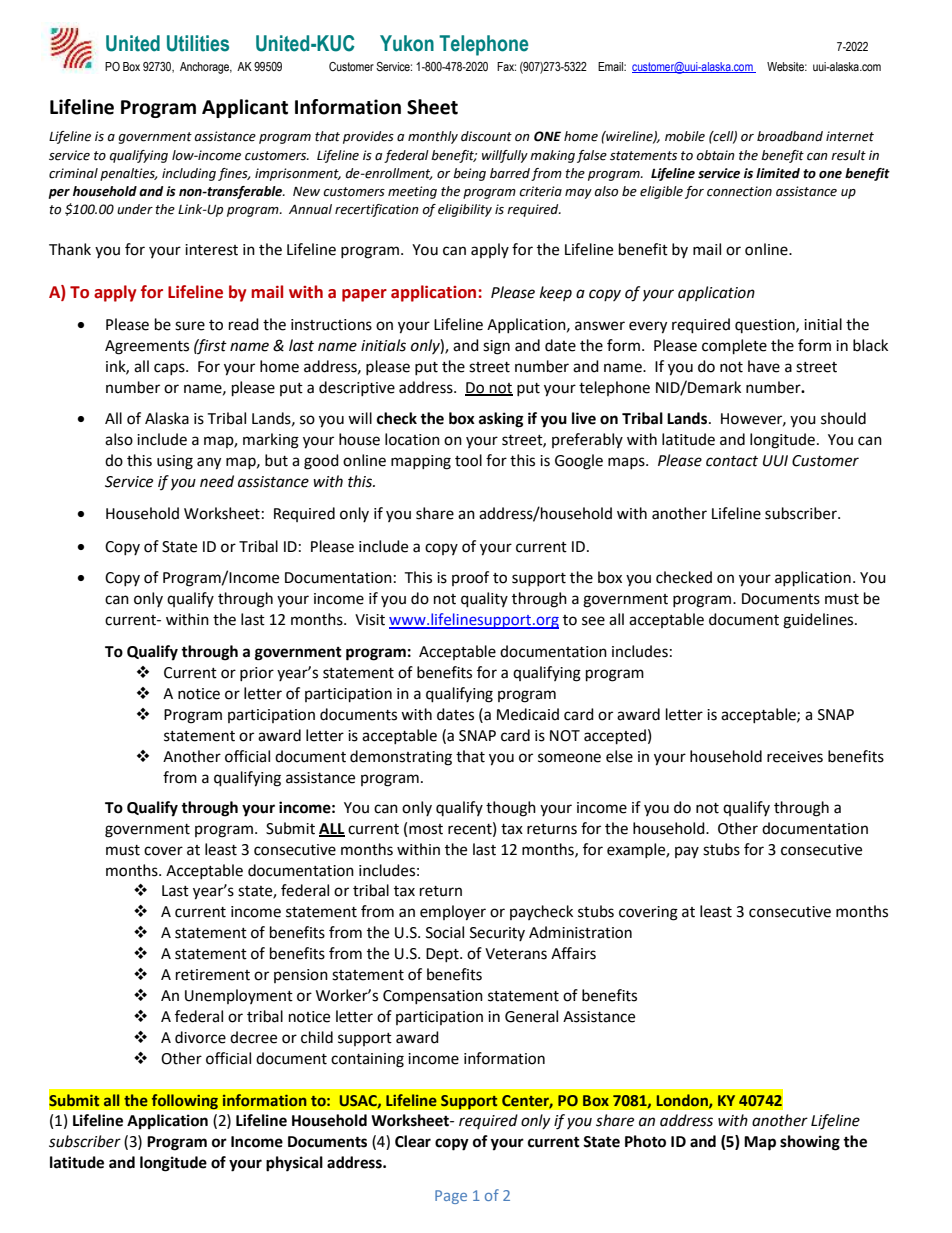  Describe the element at coordinates (819, 621) in the image. I see `guidelines` at that location.
